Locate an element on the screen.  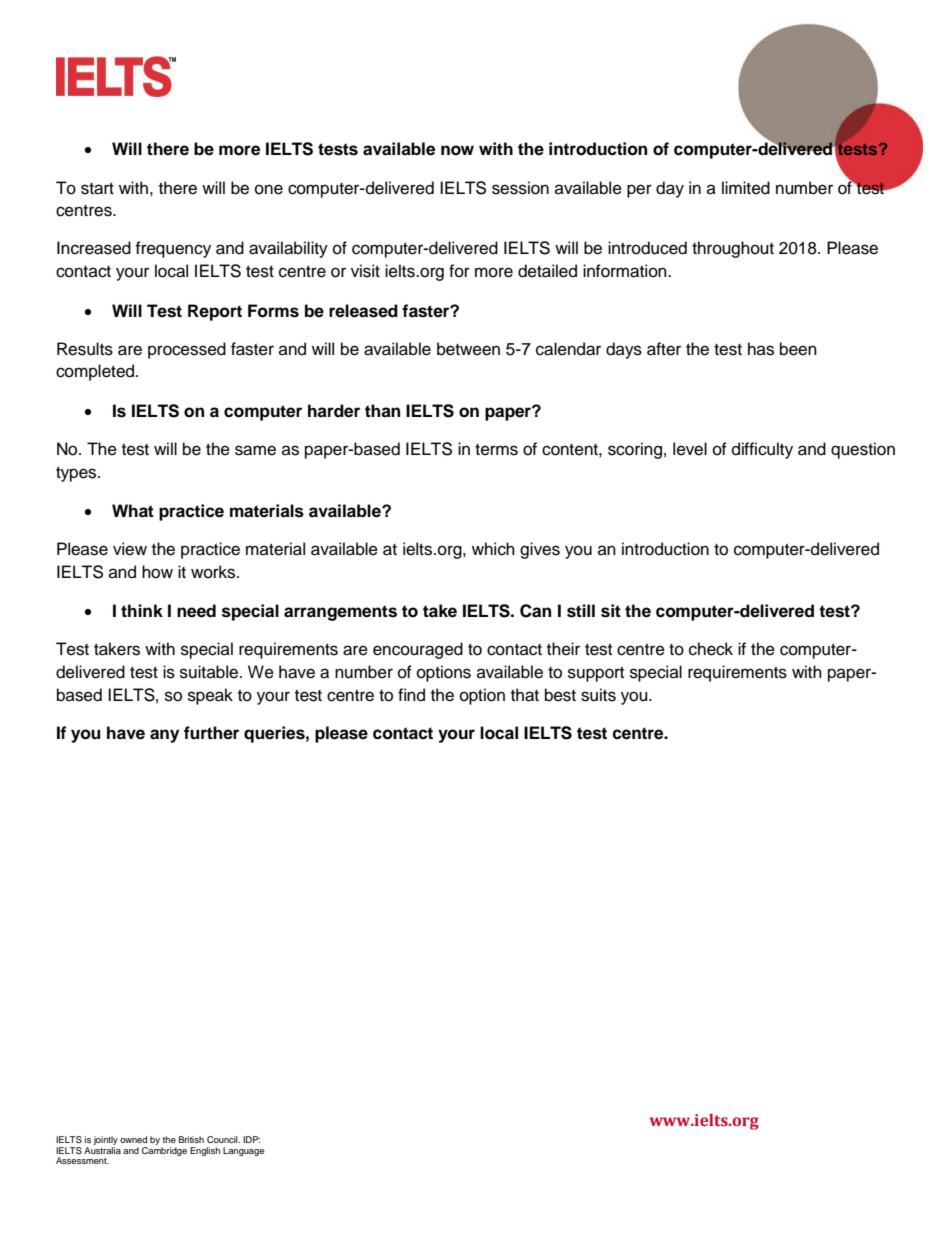
limited is located at coordinates (746, 188).
